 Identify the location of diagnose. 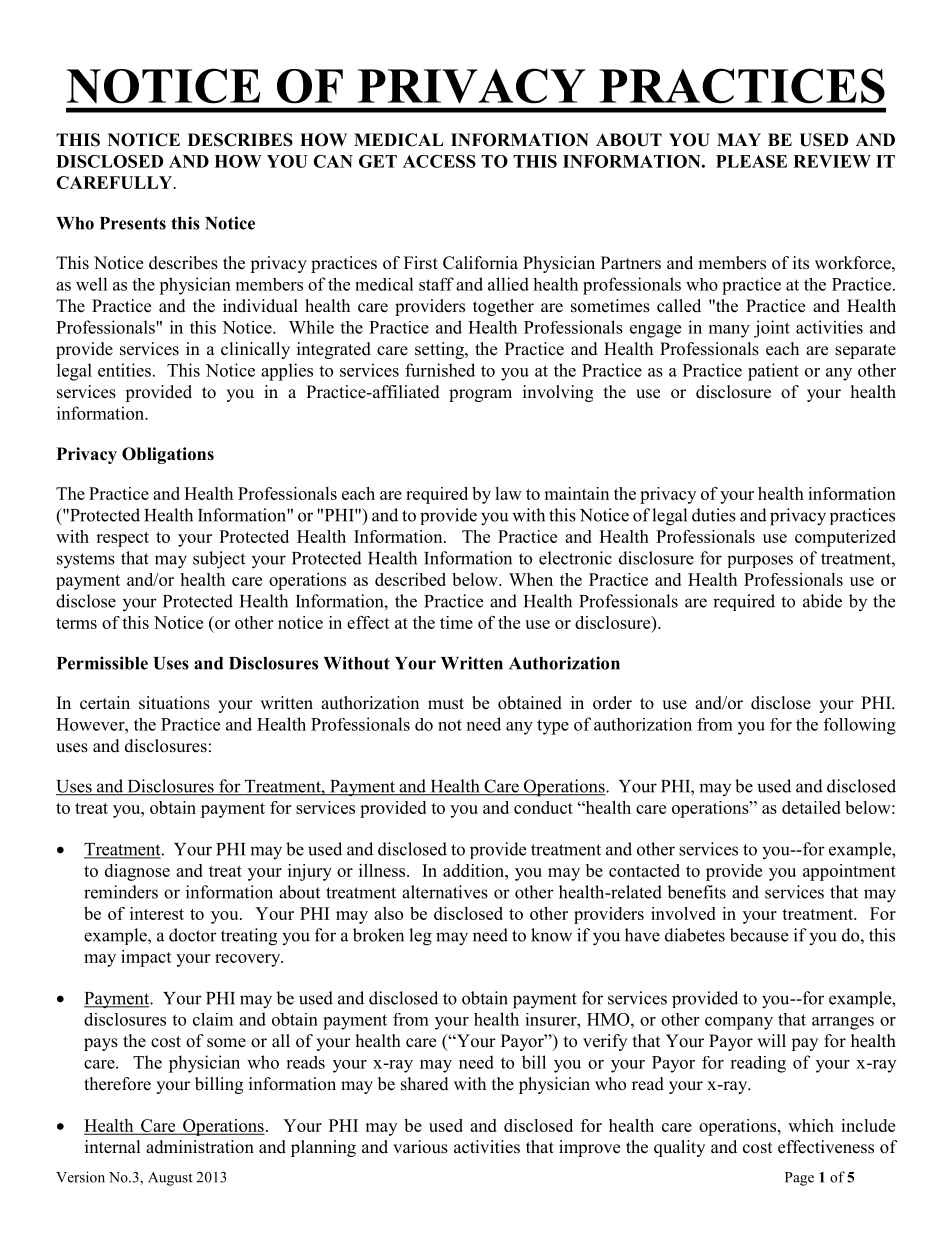
(137, 872).
